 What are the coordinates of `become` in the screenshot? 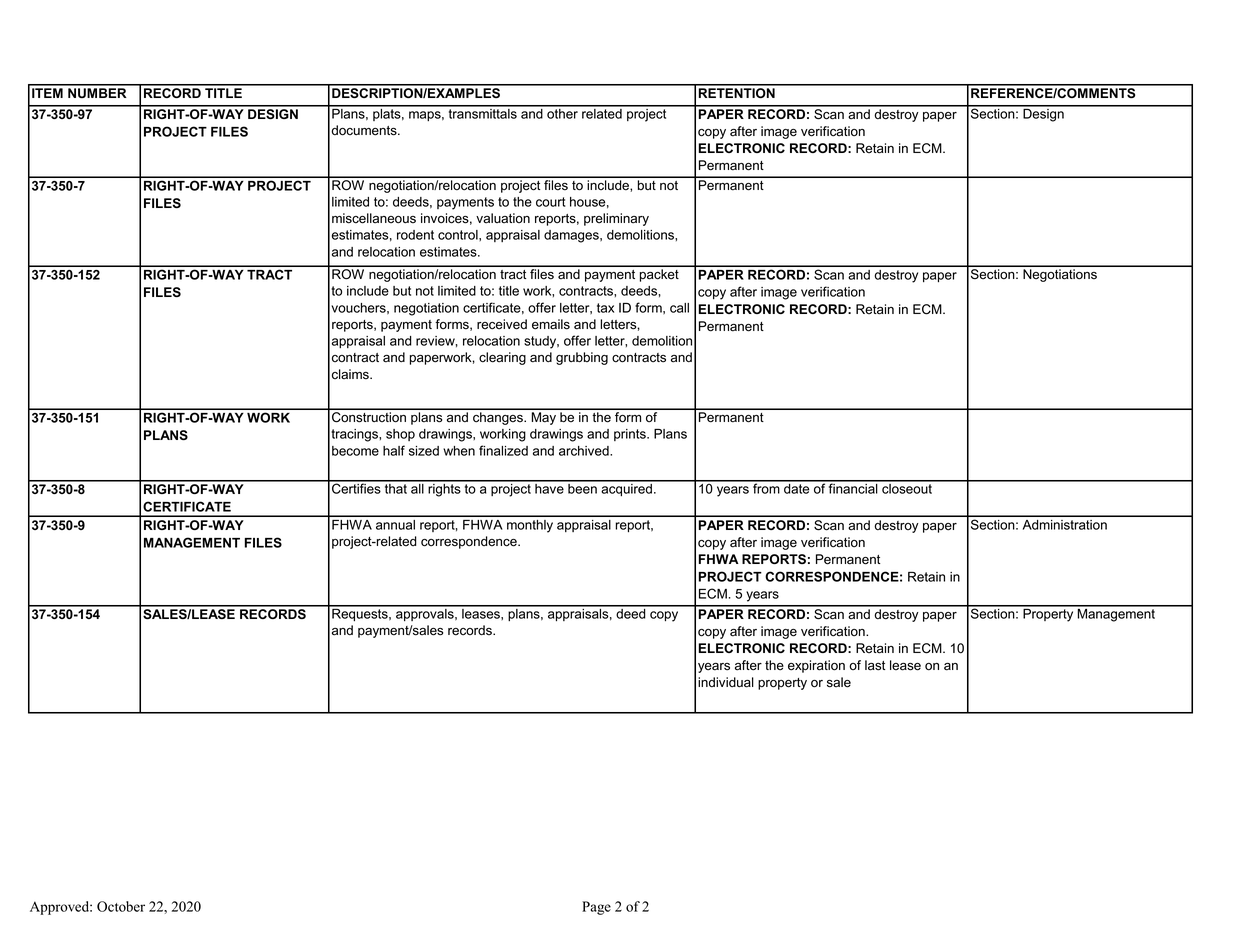 It's located at (355, 451).
